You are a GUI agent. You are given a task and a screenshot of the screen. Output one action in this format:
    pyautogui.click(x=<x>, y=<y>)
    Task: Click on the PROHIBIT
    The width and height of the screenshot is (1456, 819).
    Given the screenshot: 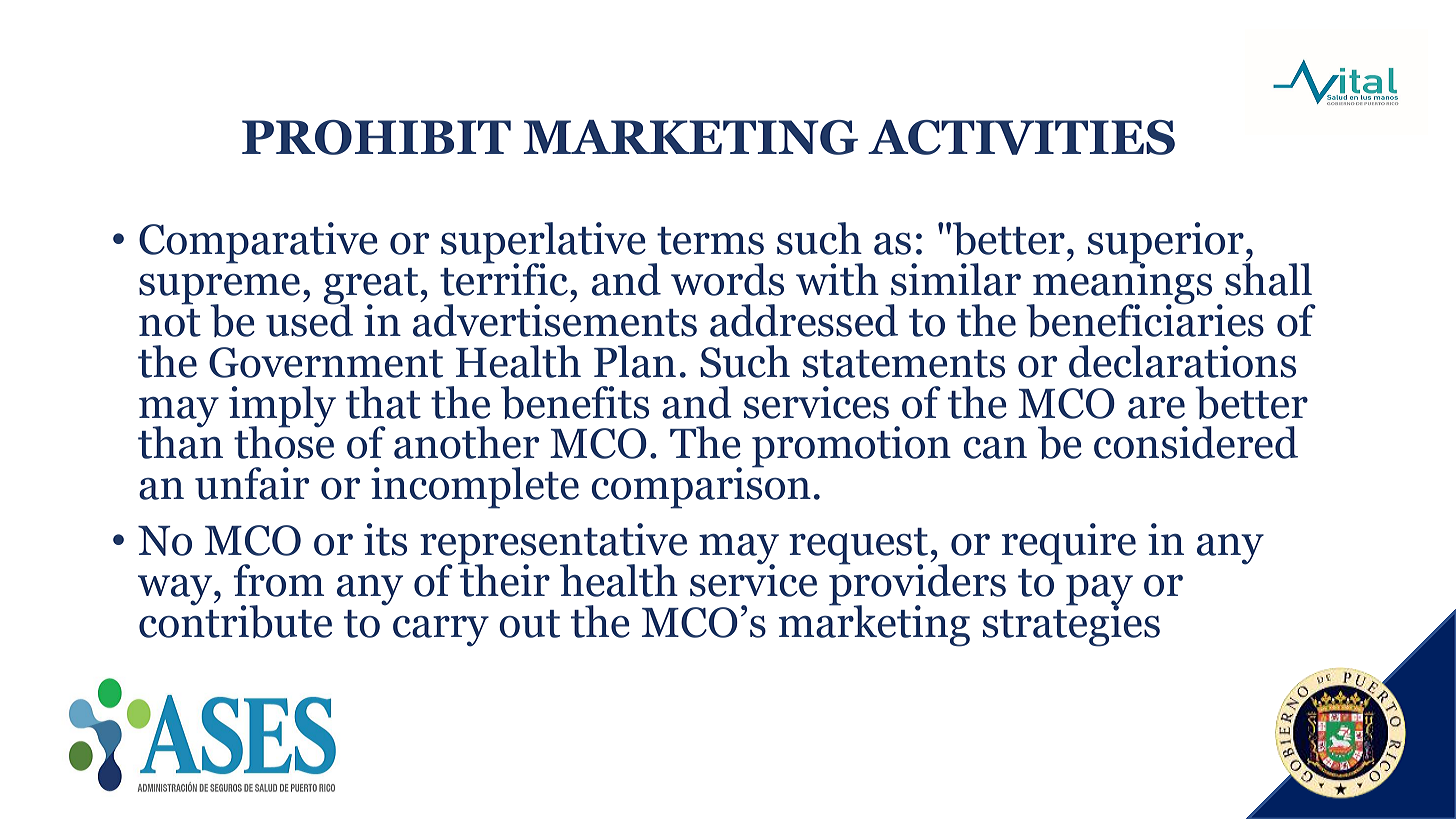 What is the action you would take?
    pyautogui.click(x=376, y=137)
